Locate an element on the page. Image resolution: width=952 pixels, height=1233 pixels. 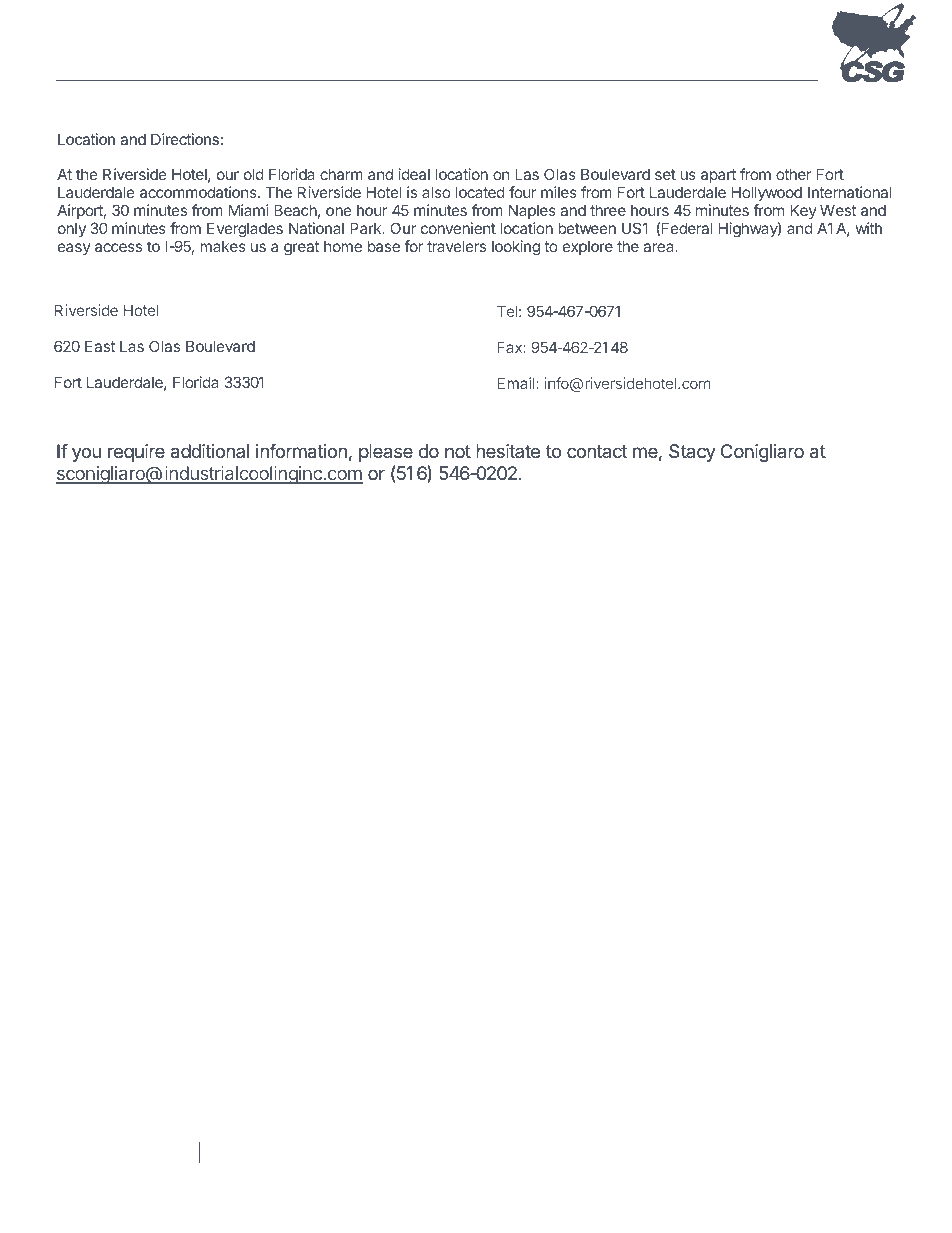
not is located at coordinates (458, 451).
